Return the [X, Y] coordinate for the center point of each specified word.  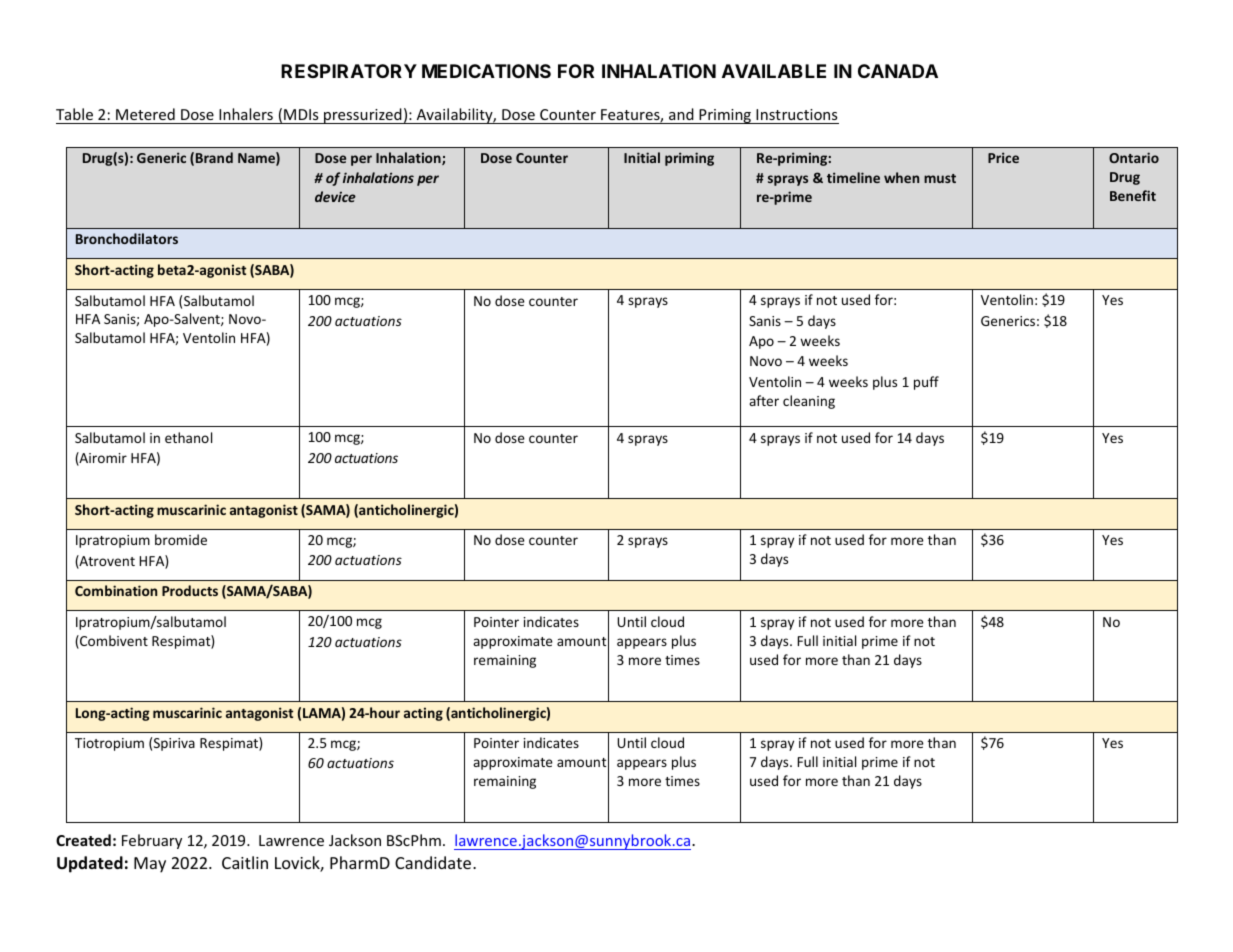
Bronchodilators [127, 238]
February [152, 841]
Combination [116, 590]
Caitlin [245, 862]
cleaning [809, 402]
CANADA [898, 71]
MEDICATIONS [486, 71]
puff [926, 383]
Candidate [433, 862]
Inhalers [246, 116]
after [764, 400]
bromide [181, 539]
